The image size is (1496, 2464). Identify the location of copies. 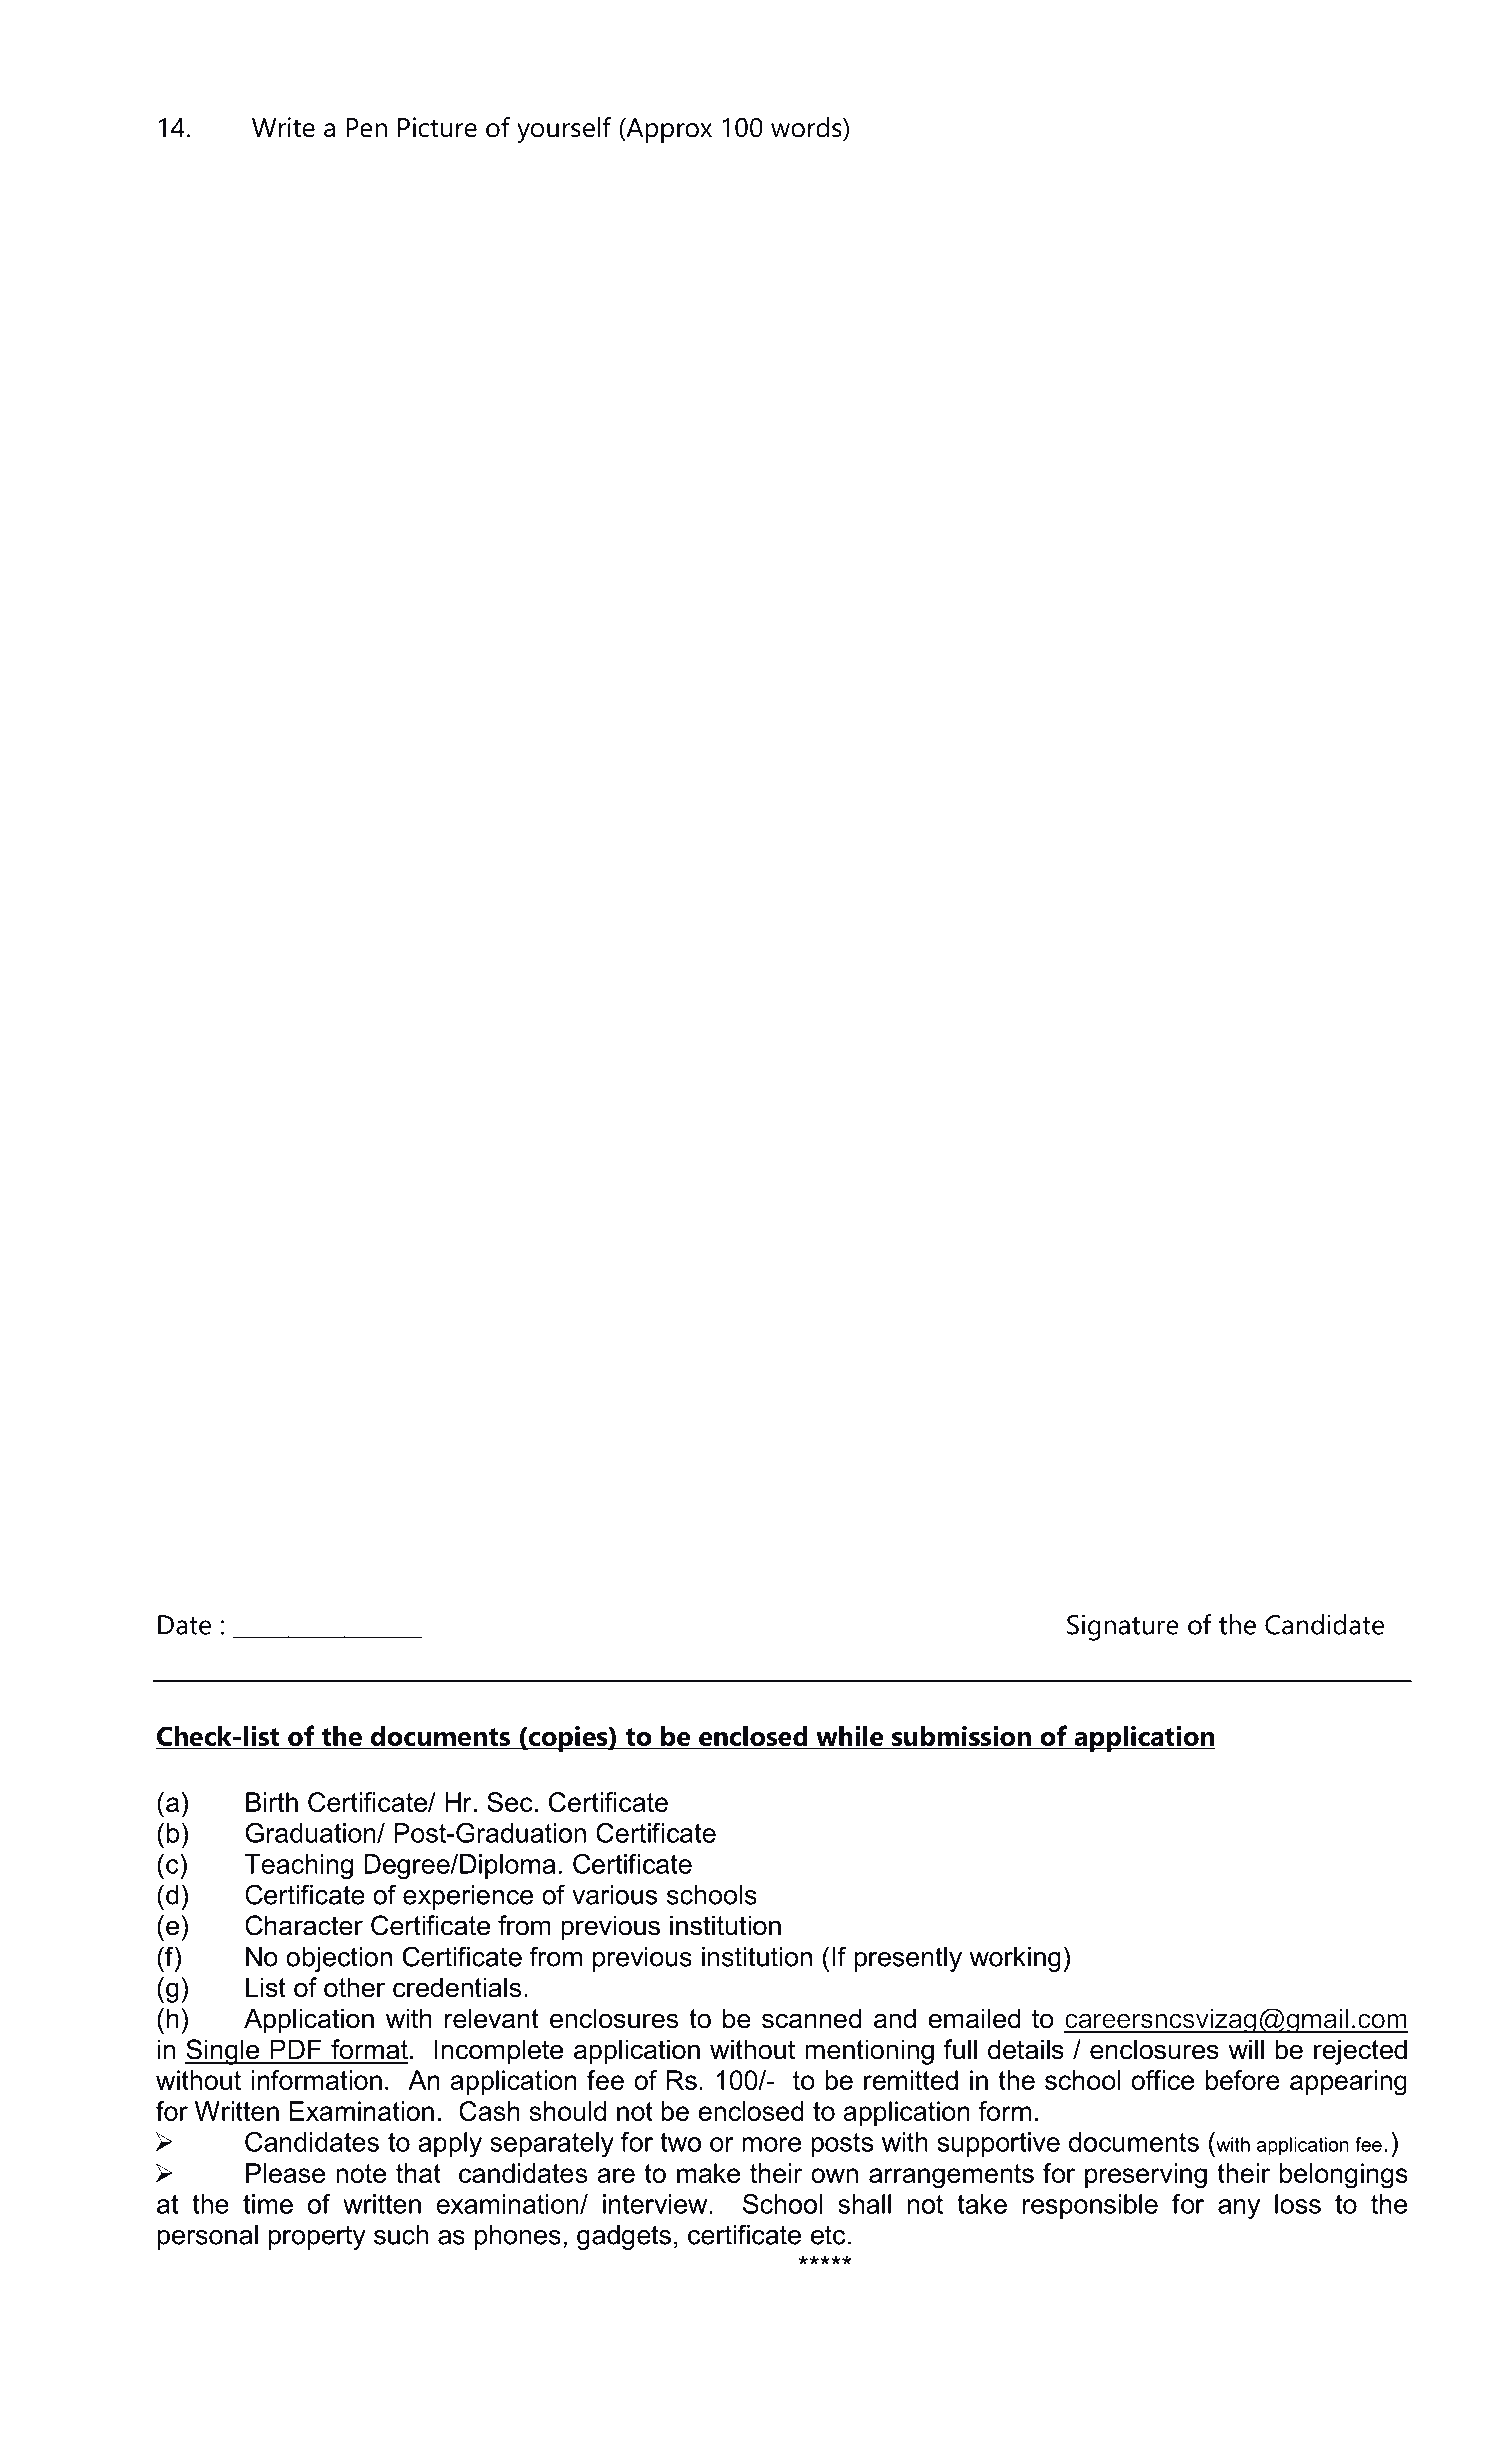
(568, 1739).
